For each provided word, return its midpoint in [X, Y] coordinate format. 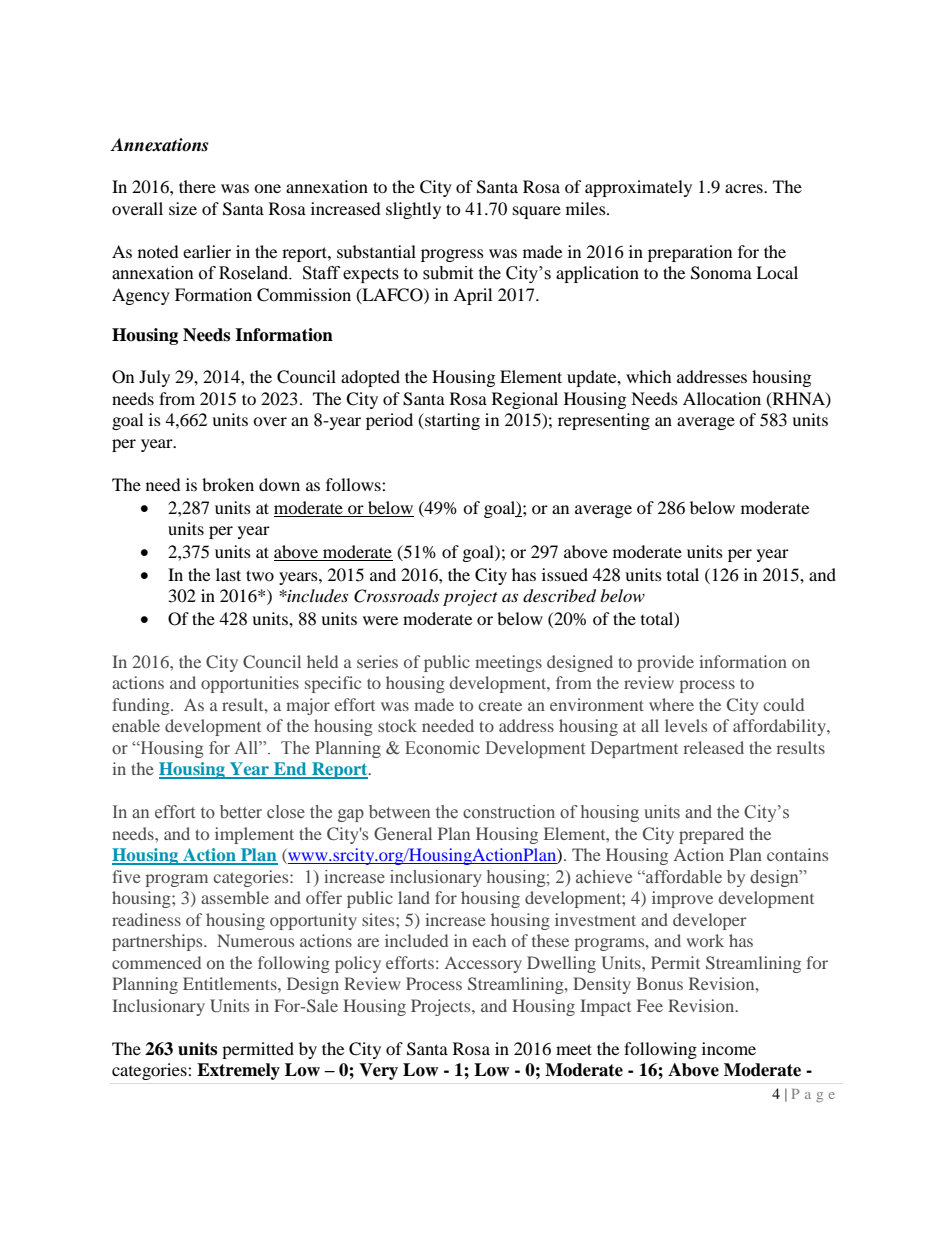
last [228, 574]
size [183, 208]
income [729, 1048]
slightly [413, 210]
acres [745, 188]
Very [378, 1071]
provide [665, 663]
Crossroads [396, 596]
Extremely [238, 1071]
